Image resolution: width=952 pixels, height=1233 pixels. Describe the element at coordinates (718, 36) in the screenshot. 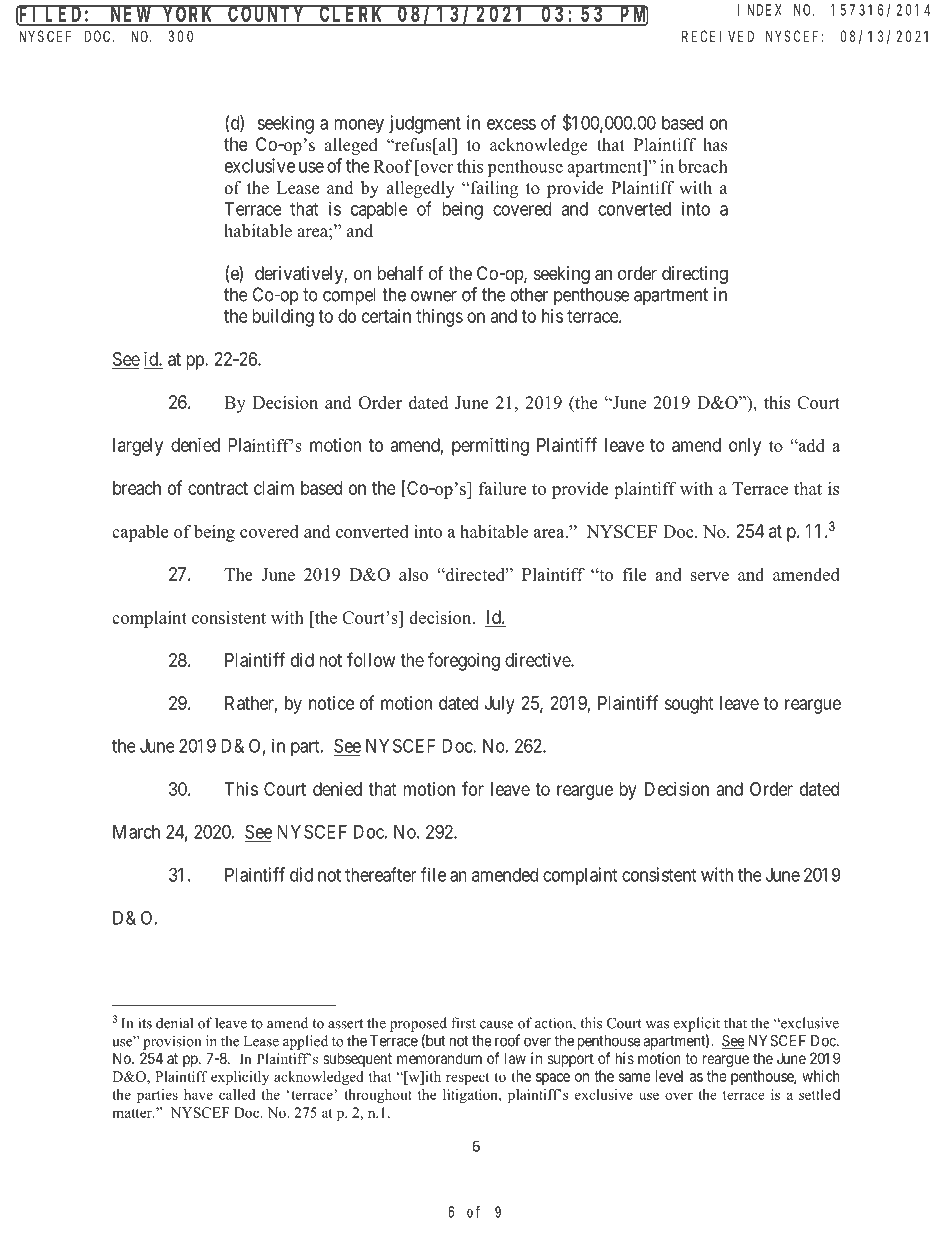

I see `RECEIVED` at that location.
